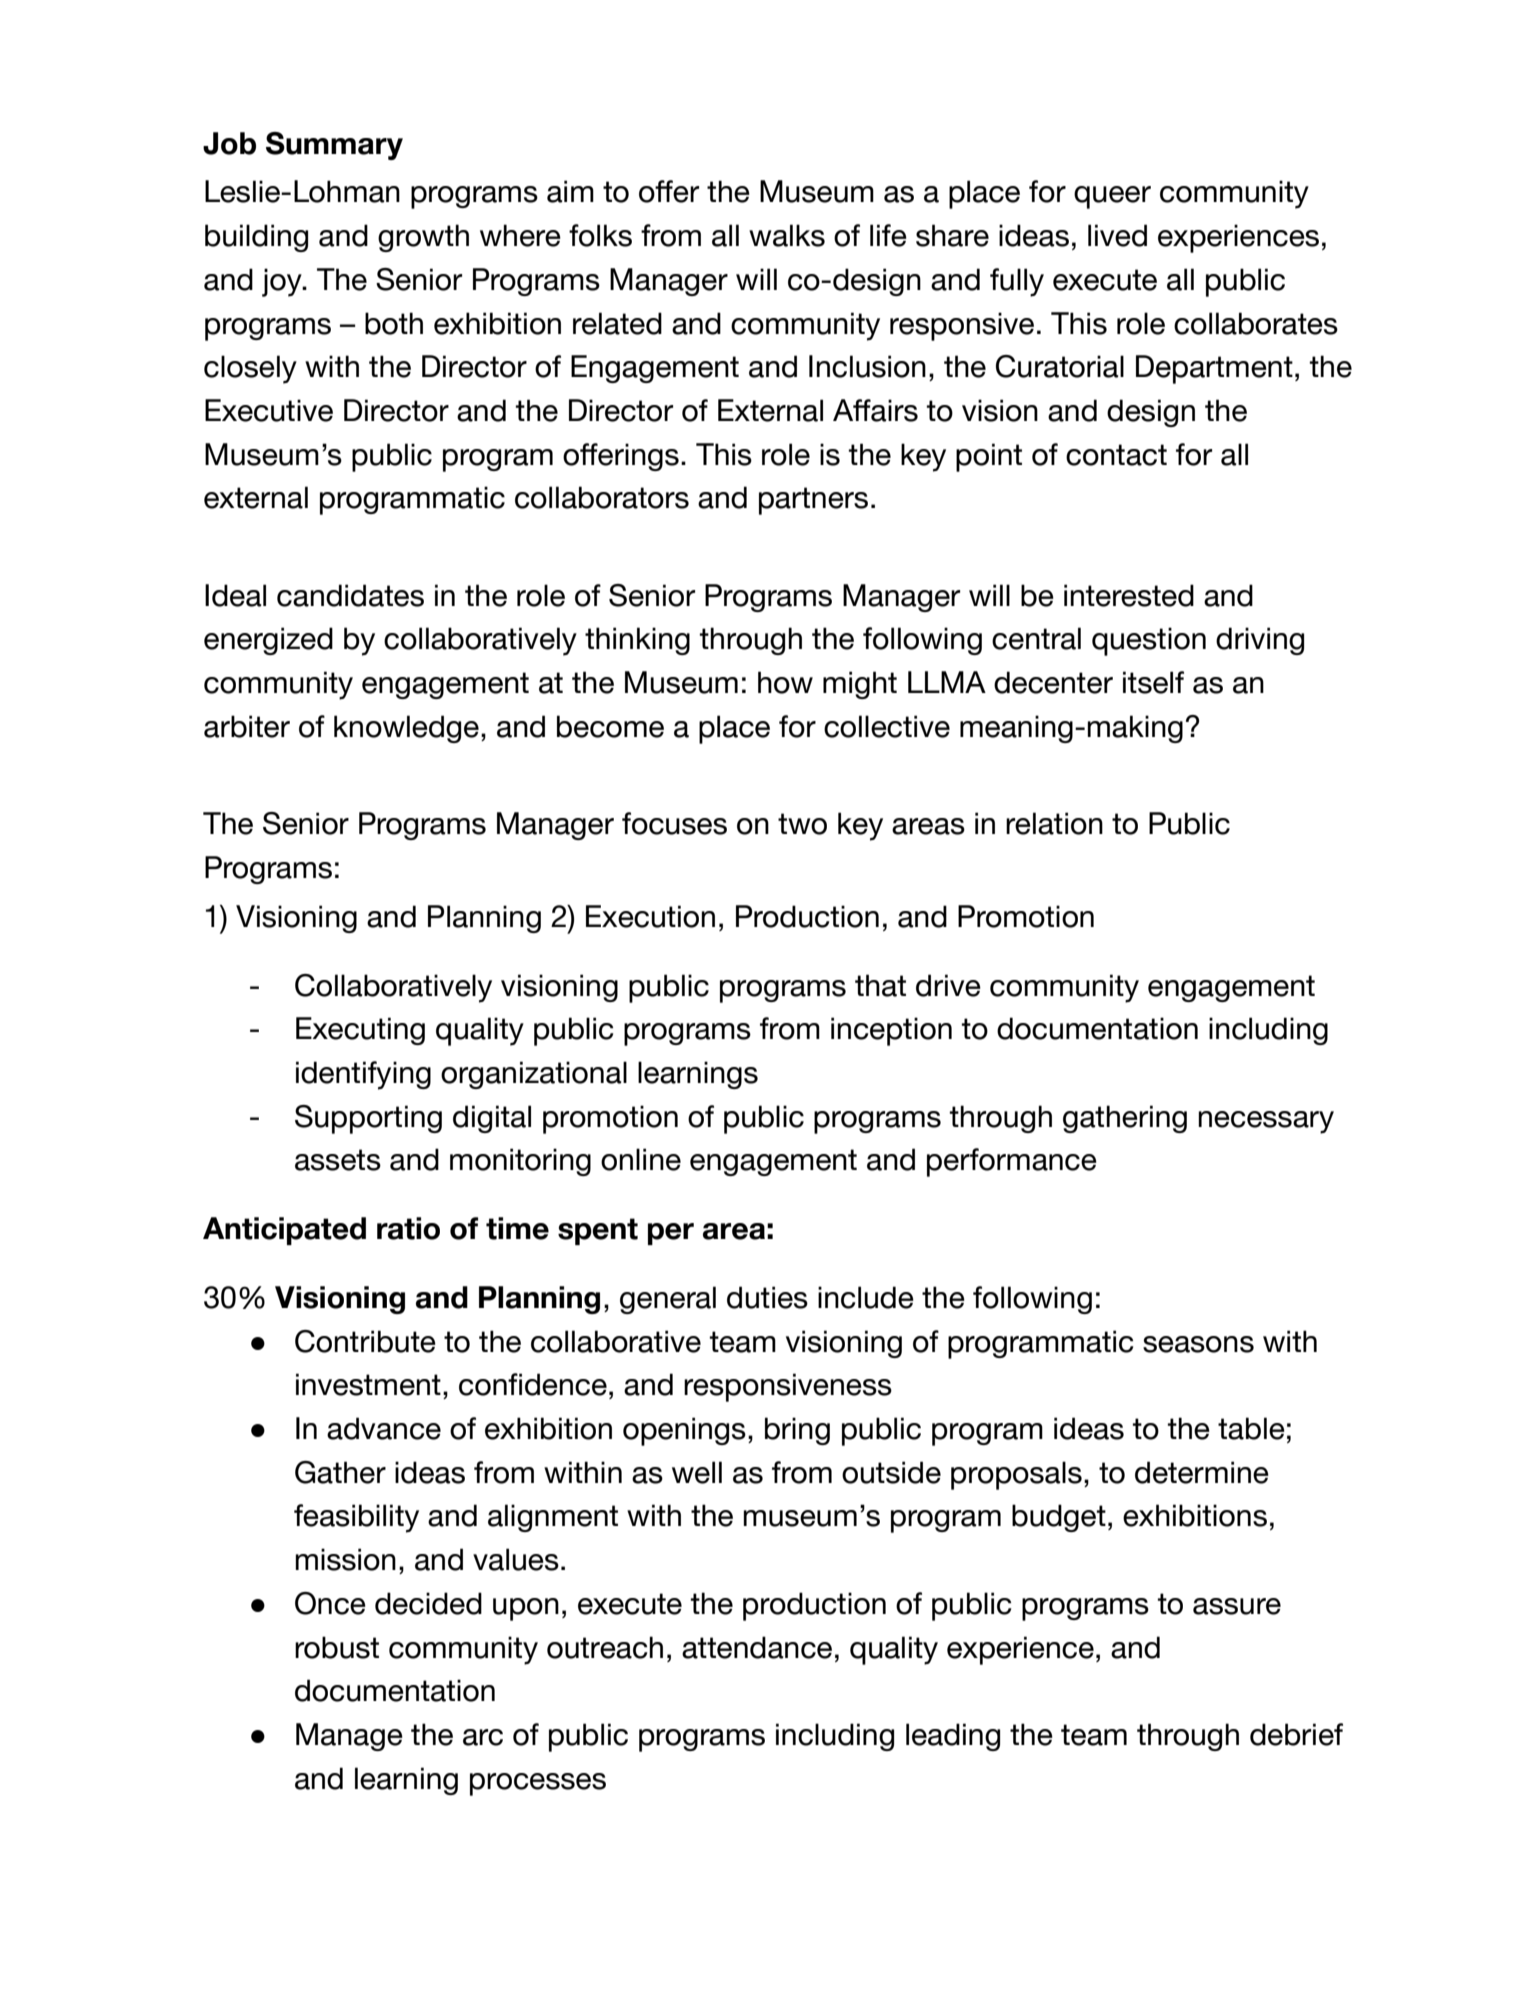 Image resolution: width=1538 pixels, height=1990 pixels. Describe the element at coordinates (334, 146) in the screenshot. I see `Summary` at that location.
